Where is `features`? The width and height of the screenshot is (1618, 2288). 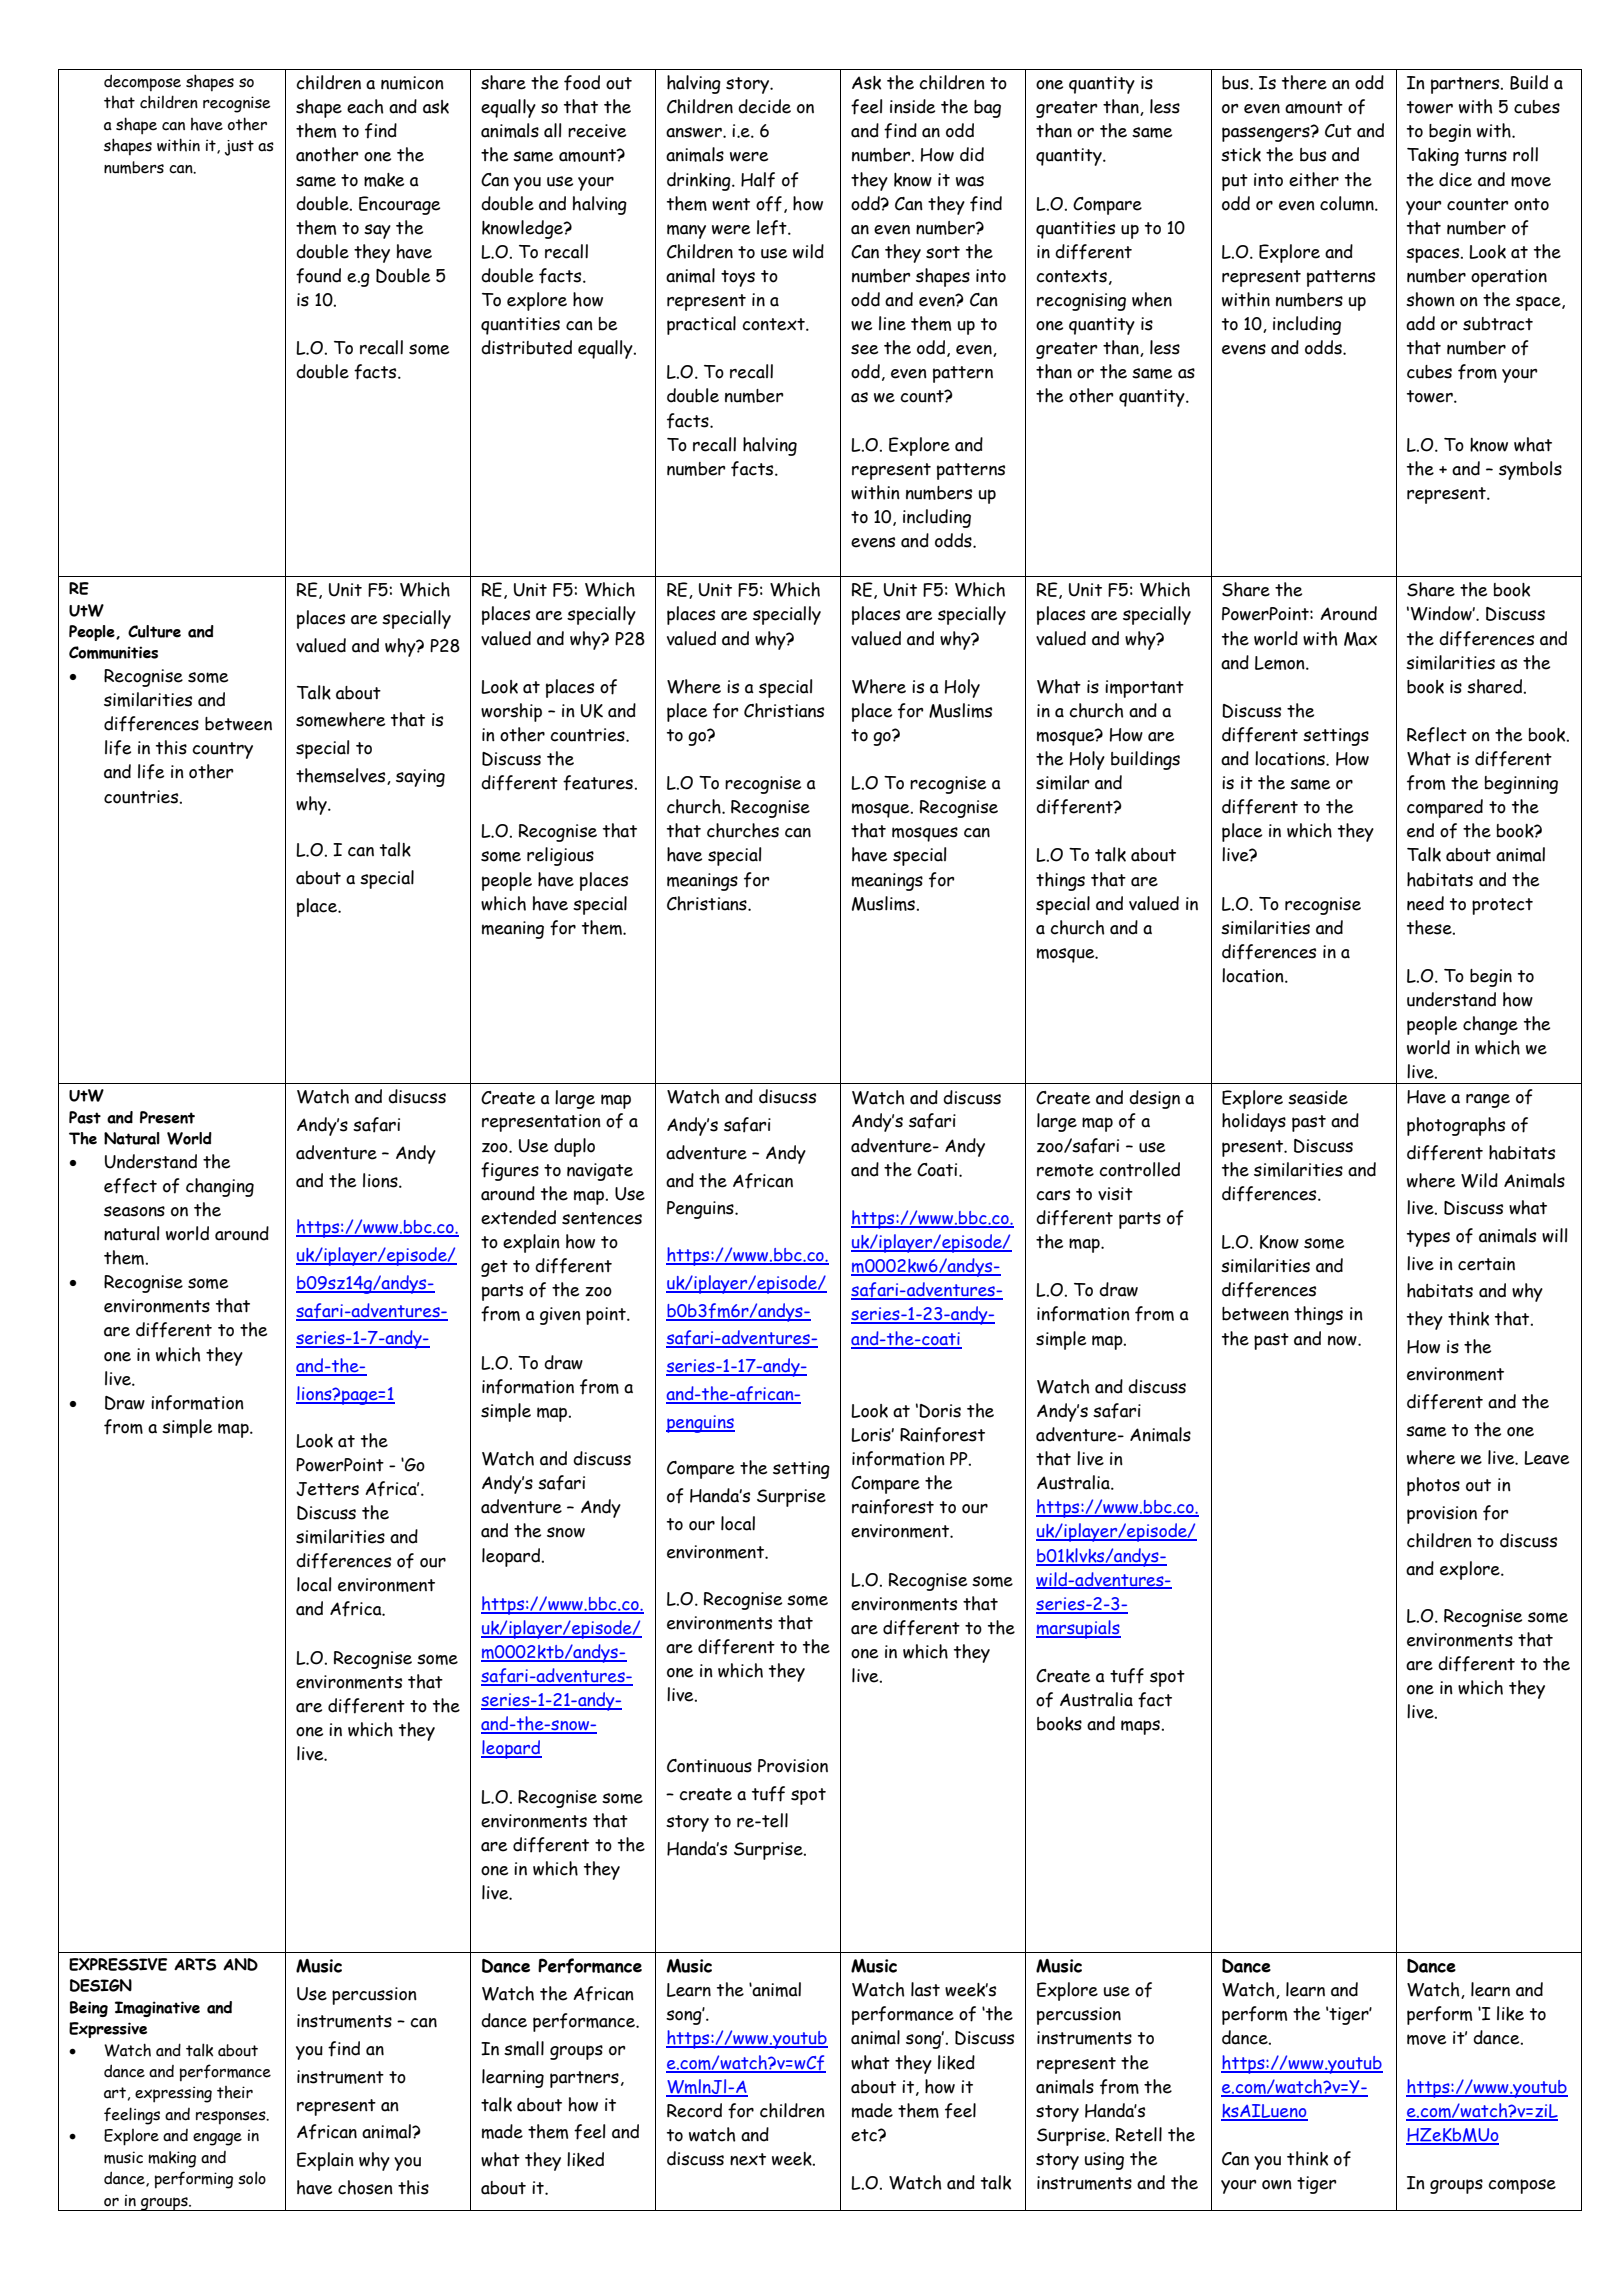
features is located at coordinates (598, 783).
